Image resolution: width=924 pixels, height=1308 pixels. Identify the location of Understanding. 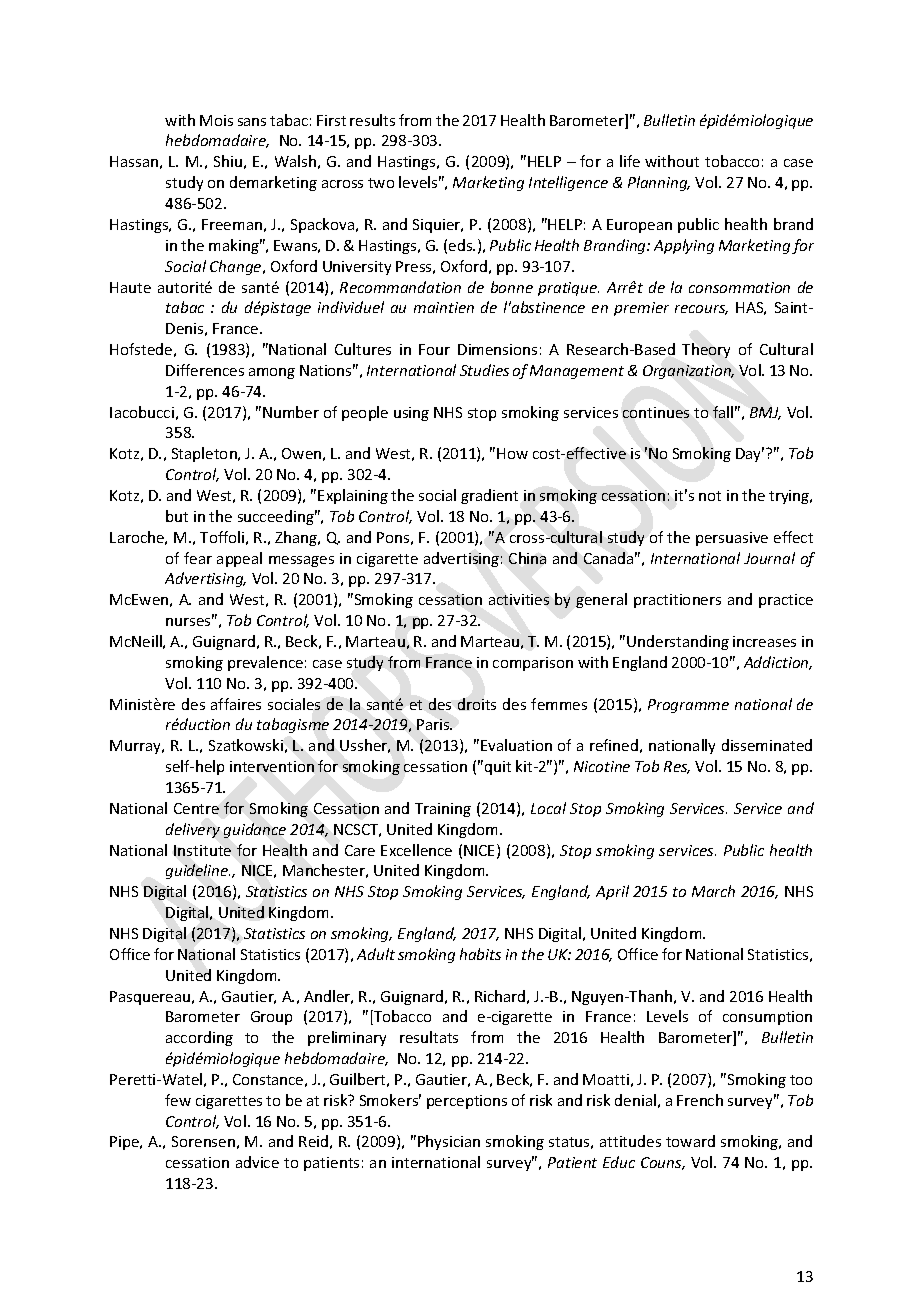
(678, 642).
